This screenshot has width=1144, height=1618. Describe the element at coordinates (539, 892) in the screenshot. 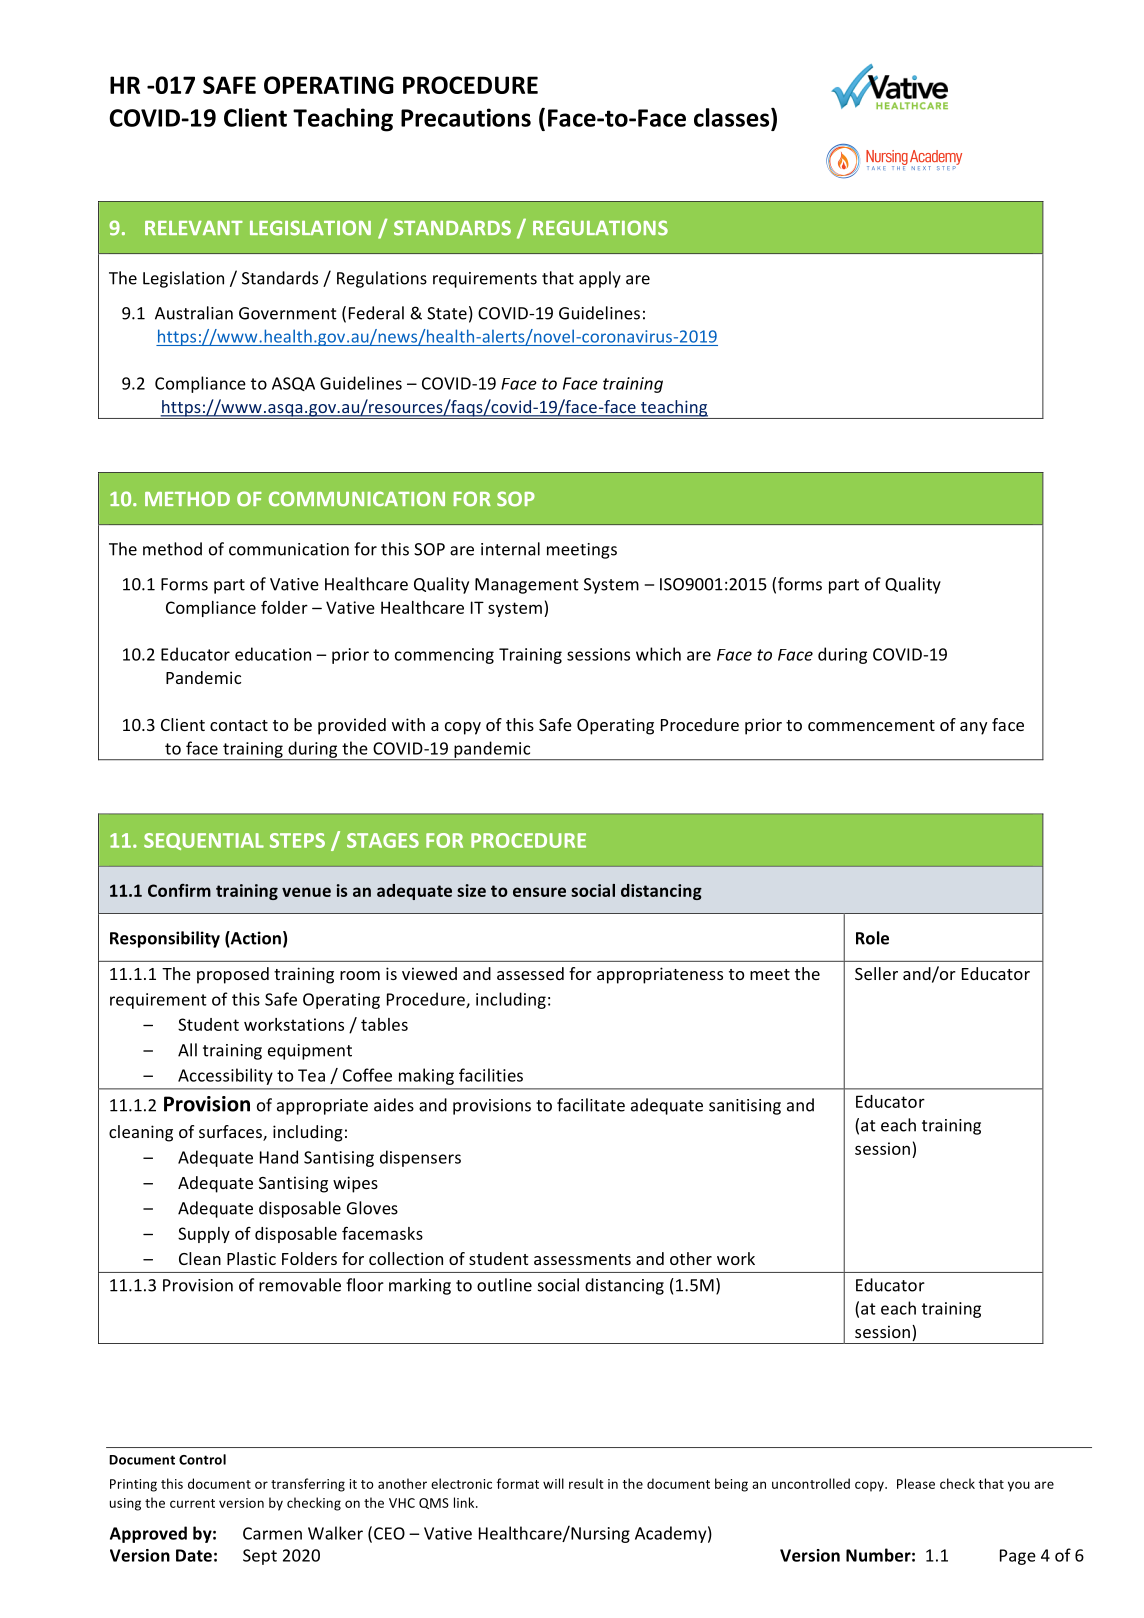

I see `ensure` at that location.
